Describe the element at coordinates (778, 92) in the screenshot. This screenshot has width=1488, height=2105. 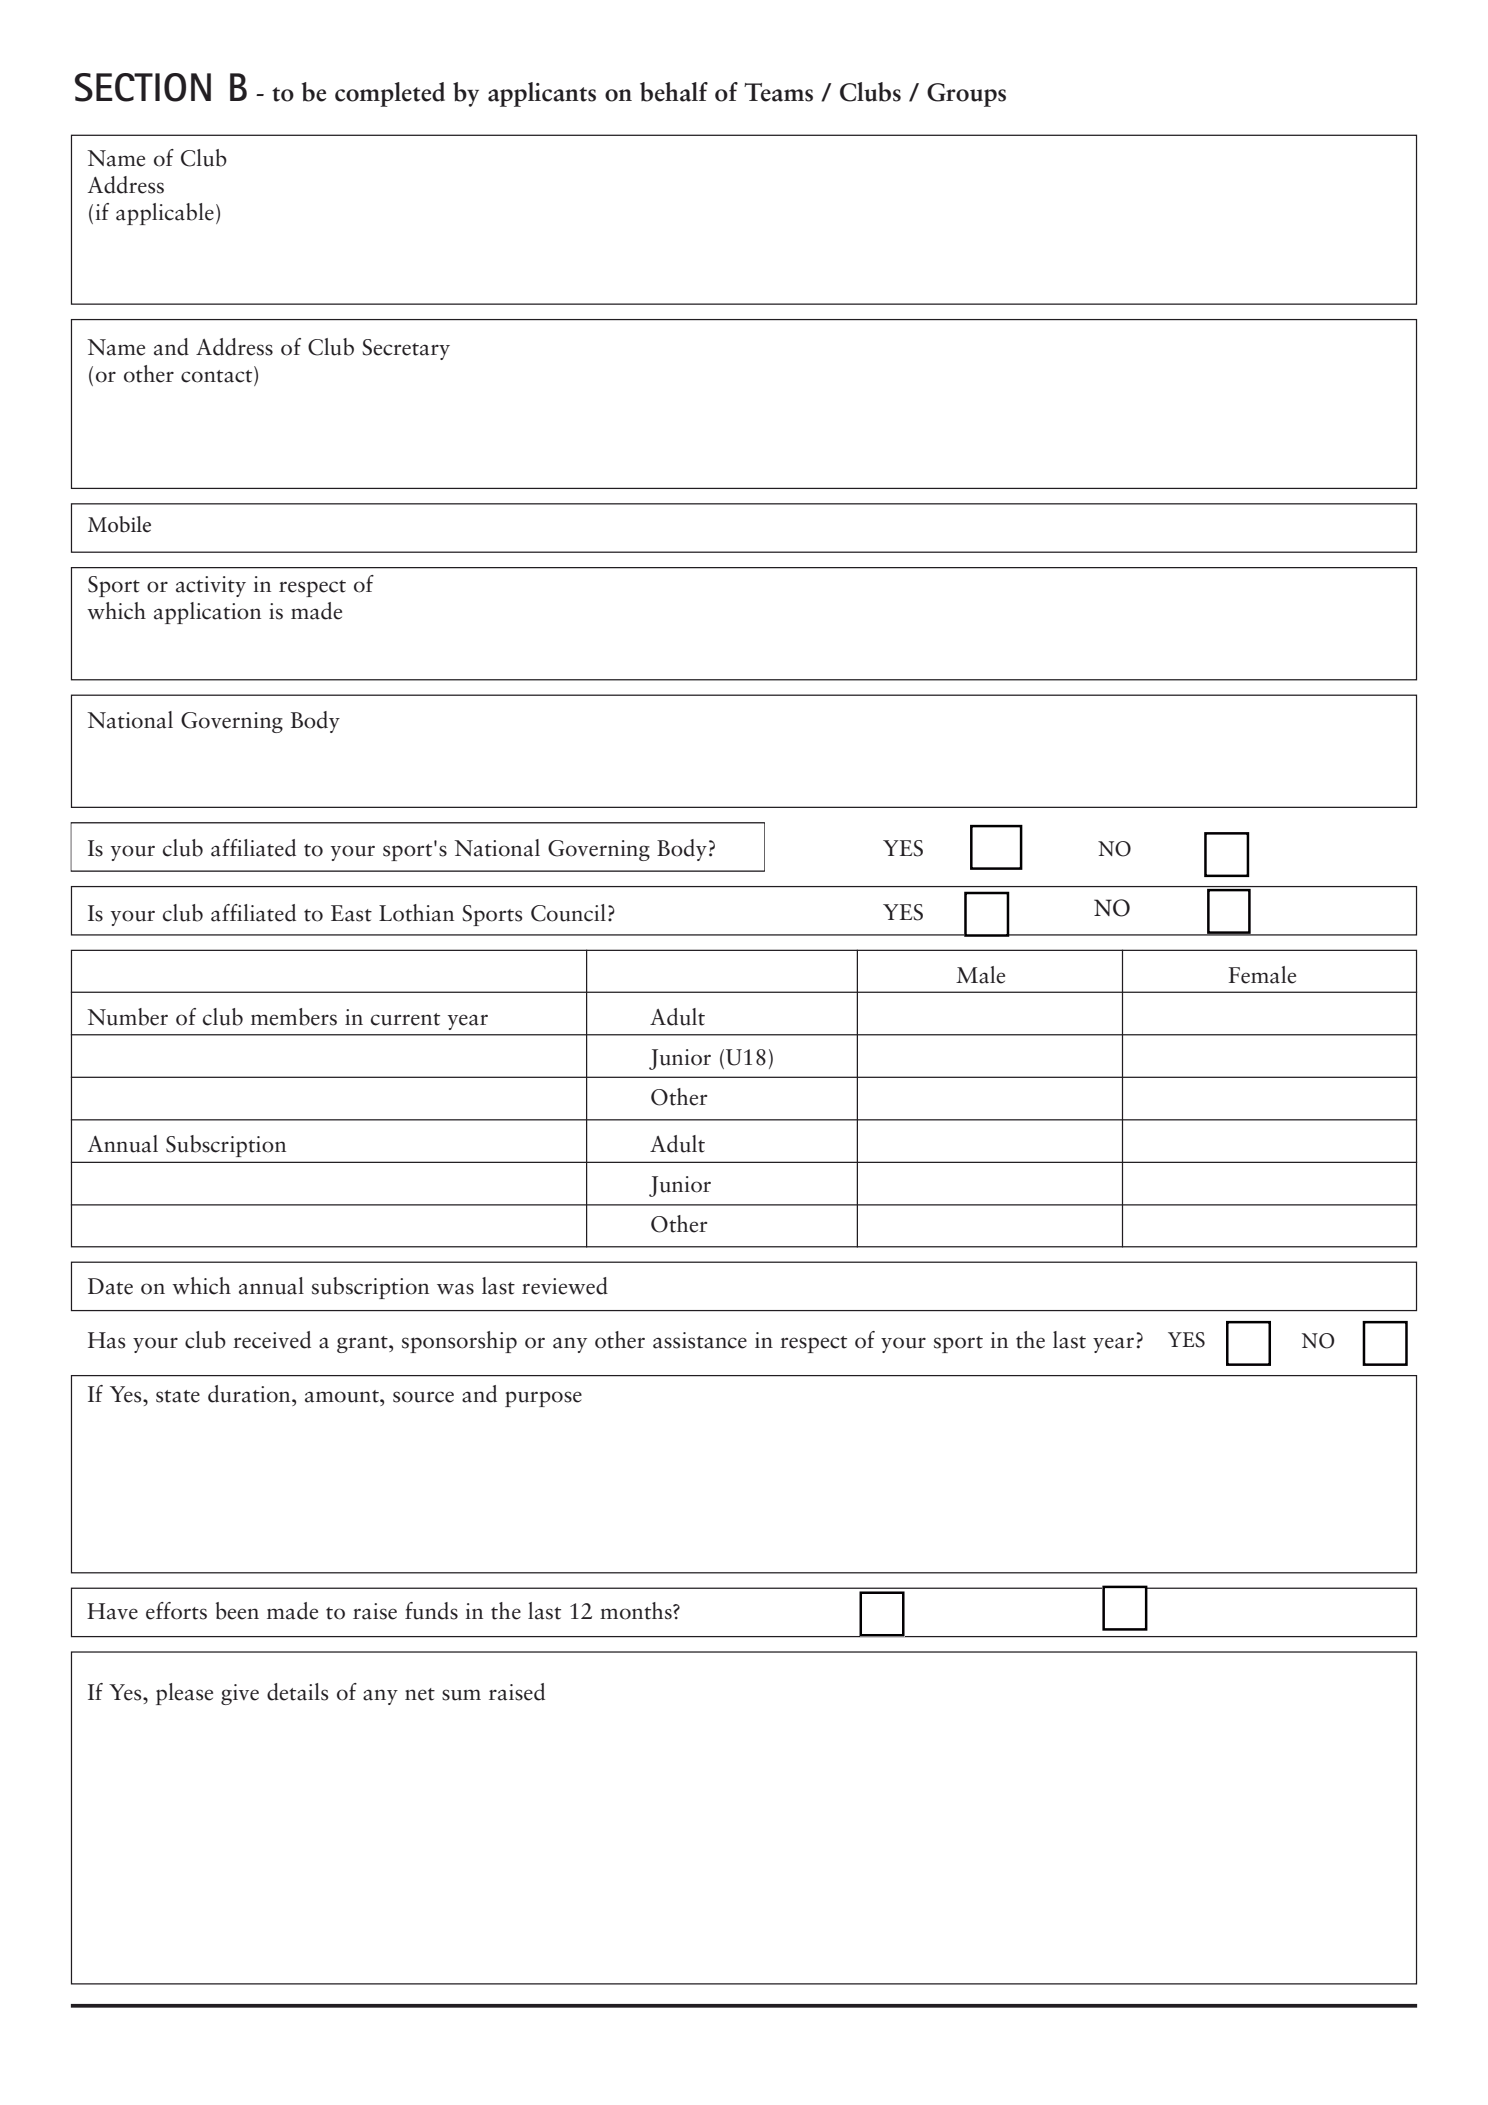
I see `Teams` at that location.
